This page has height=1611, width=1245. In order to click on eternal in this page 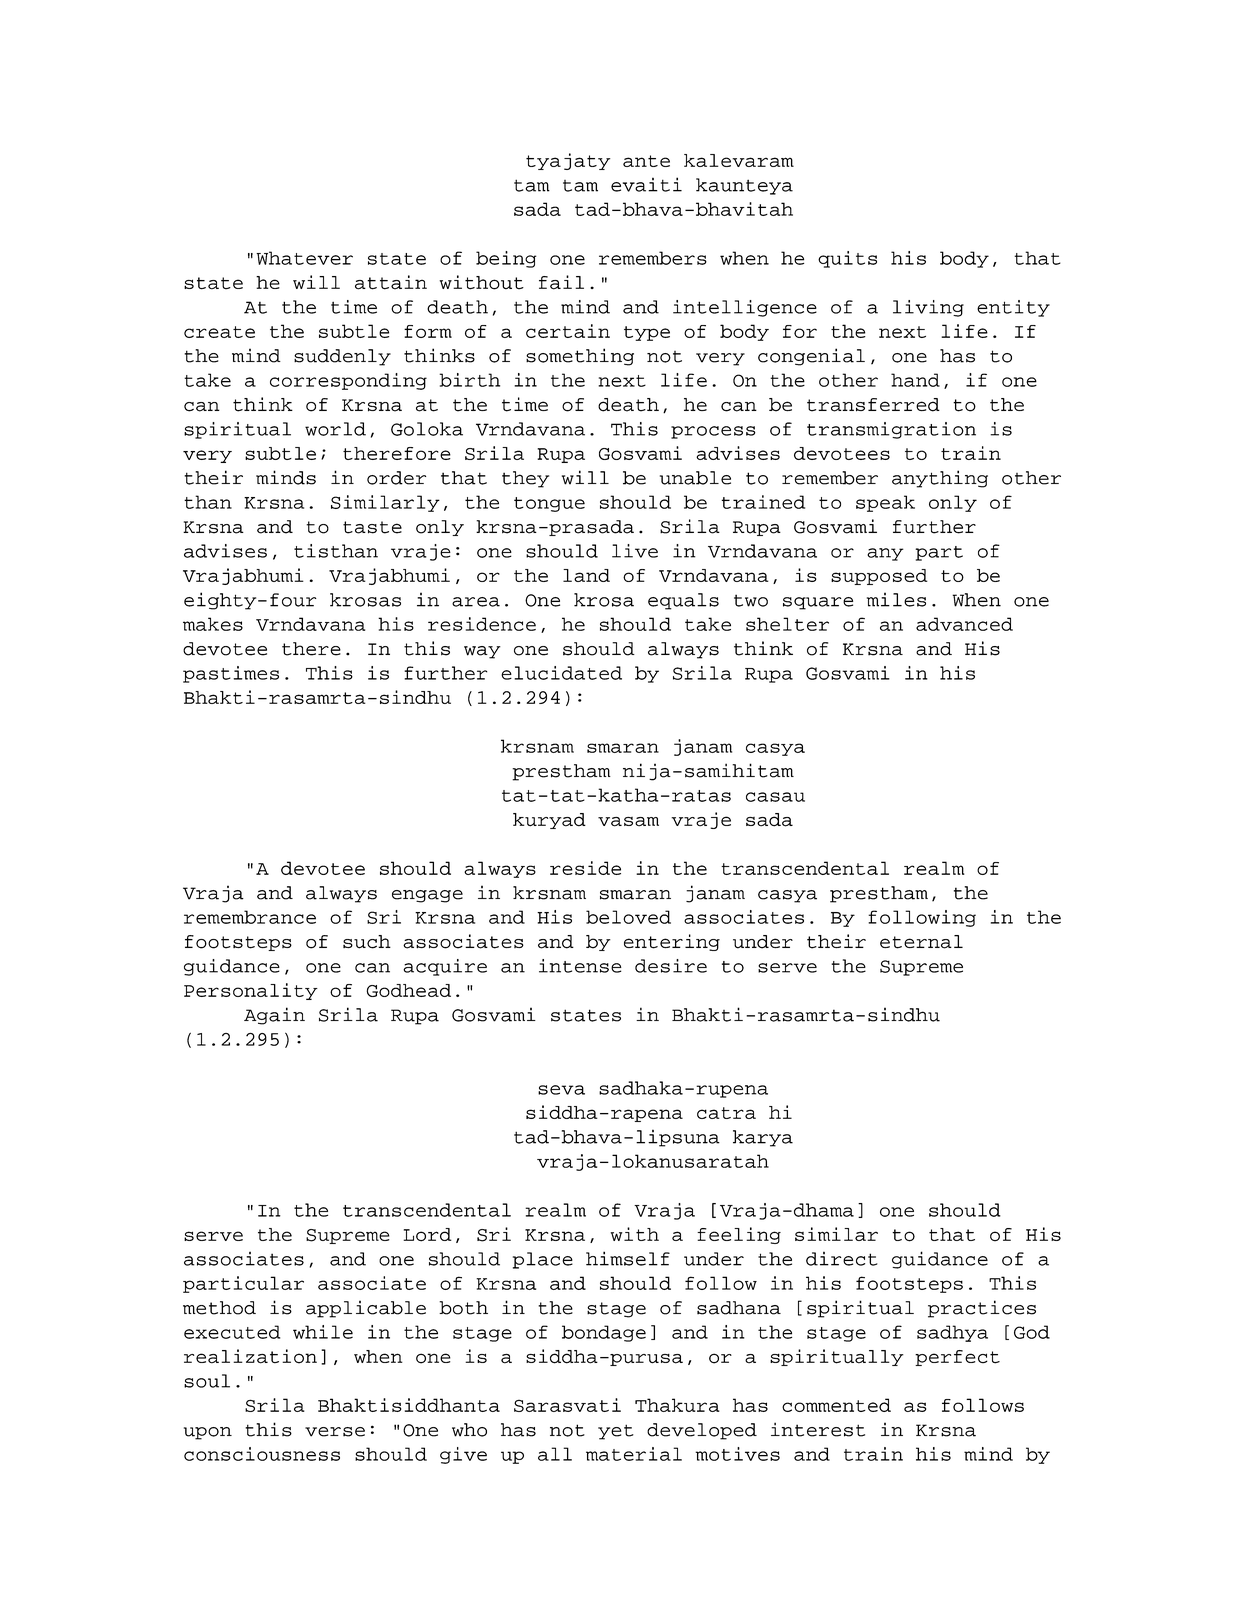, I will do `click(921, 942)`.
